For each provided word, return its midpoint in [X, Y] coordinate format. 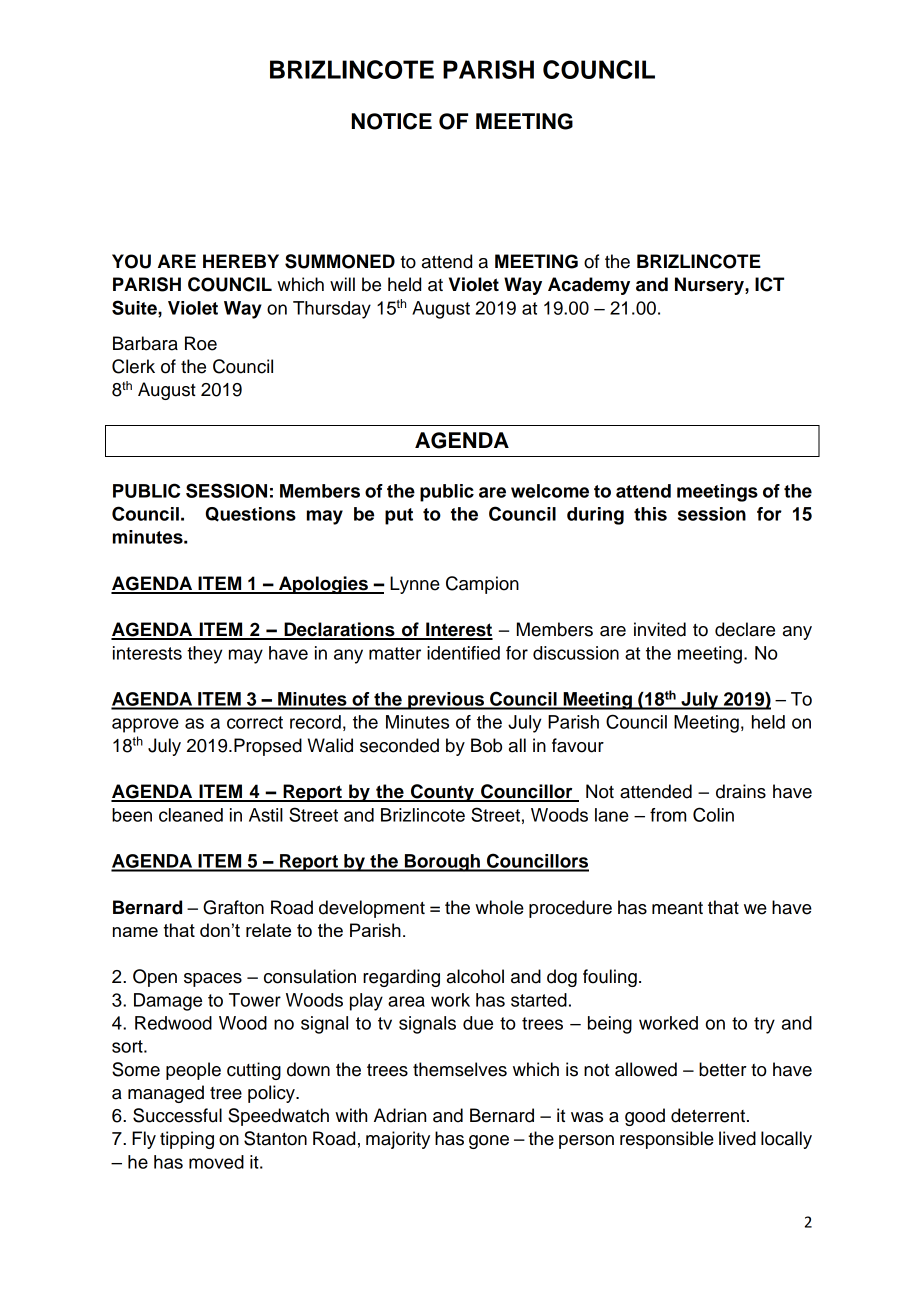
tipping [187, 1140]
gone [489, 1142]
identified [463, 653]
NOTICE [392, 121]
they [204, 655]
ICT [769, 284]
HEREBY [241, 261]
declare [745, 629]
